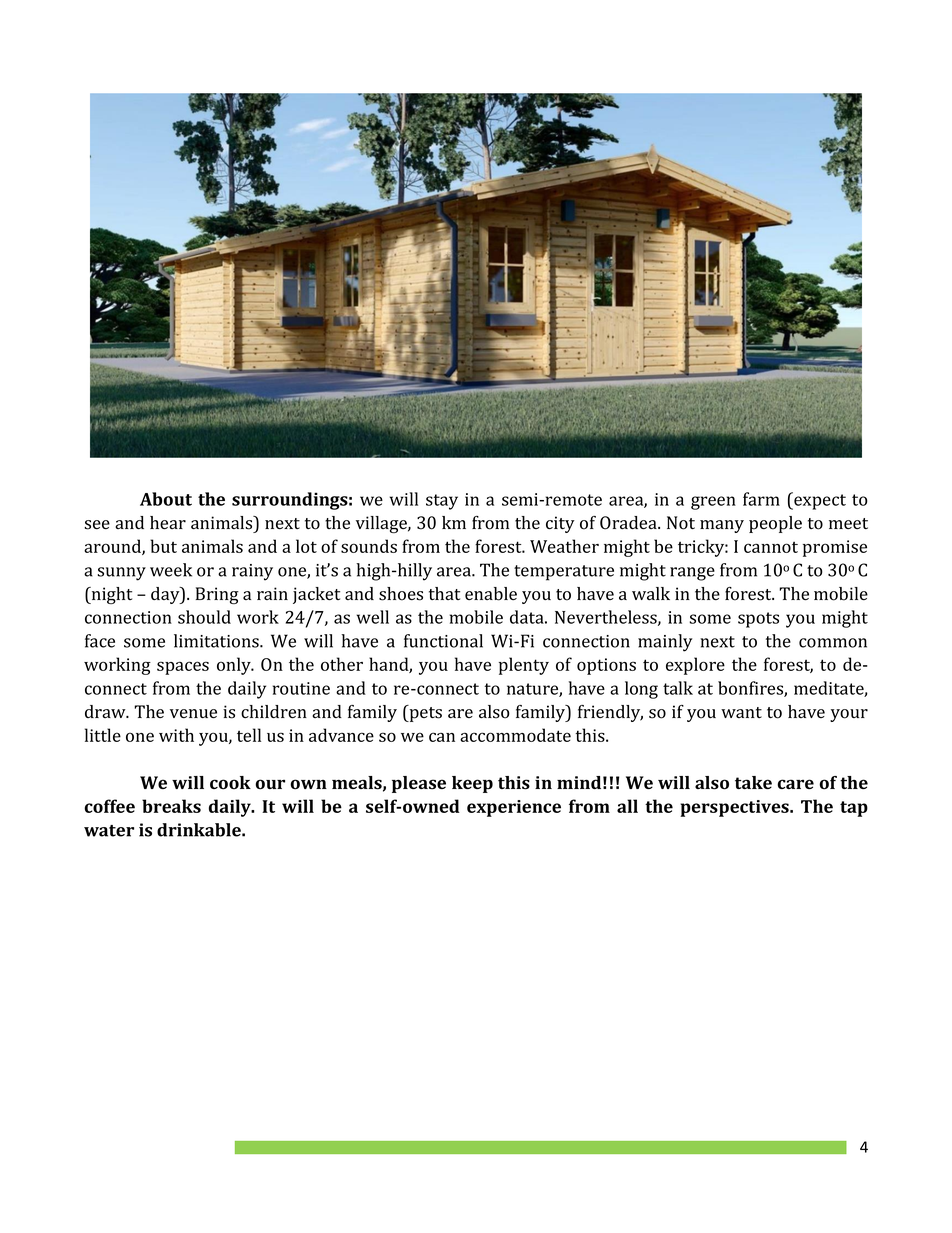  What do you see at coordinates (183, 668) in the screenshot?
I see `spaces` at bounding box center [183, 668].
